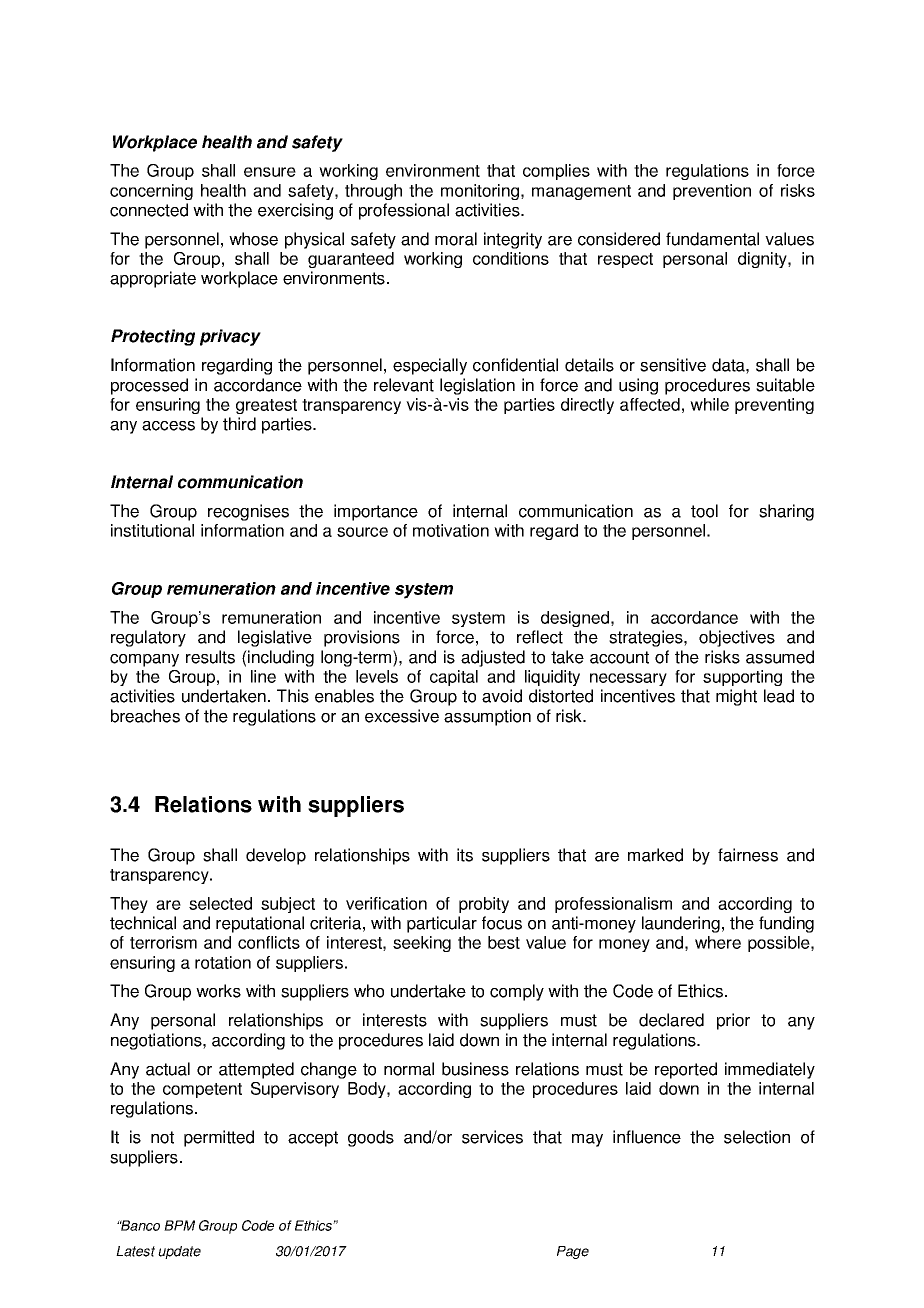 This document has height=1308, width=924. What do you see at coordinates (487, 717) in the document?
I see `assumption` at bounding box center [487, 717].
